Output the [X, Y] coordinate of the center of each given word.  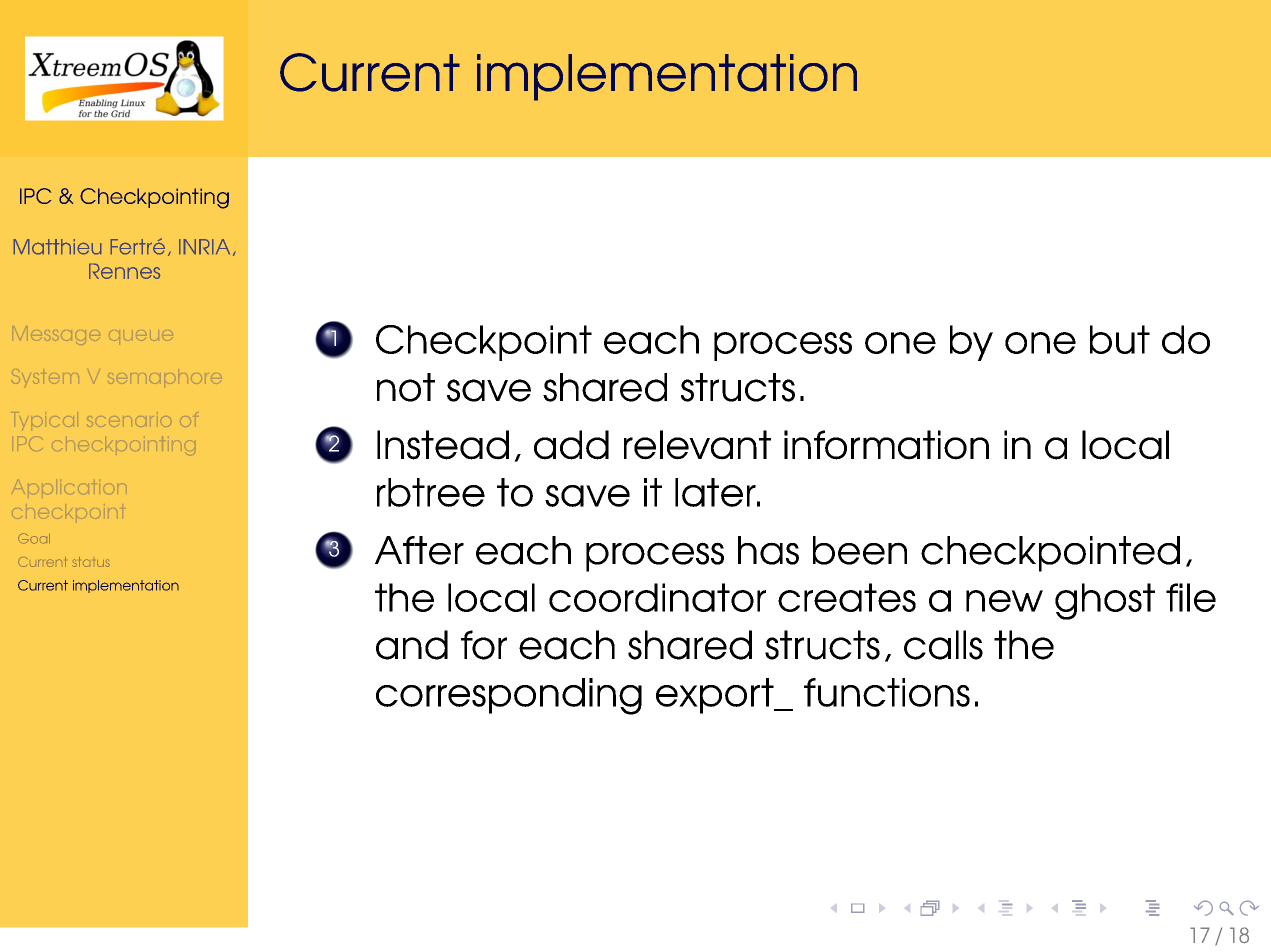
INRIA [204, 246]
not [406, 387]
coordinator [657, 597]
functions [887, 692]
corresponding [509, 696]
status [91, 562]
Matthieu [57, 246]
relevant [697, 445]
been [860, 550]
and [412, 645]
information [886, 445]
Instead [443, 445]
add [571, 445]
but [1120, 339]
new [1004, 601]
